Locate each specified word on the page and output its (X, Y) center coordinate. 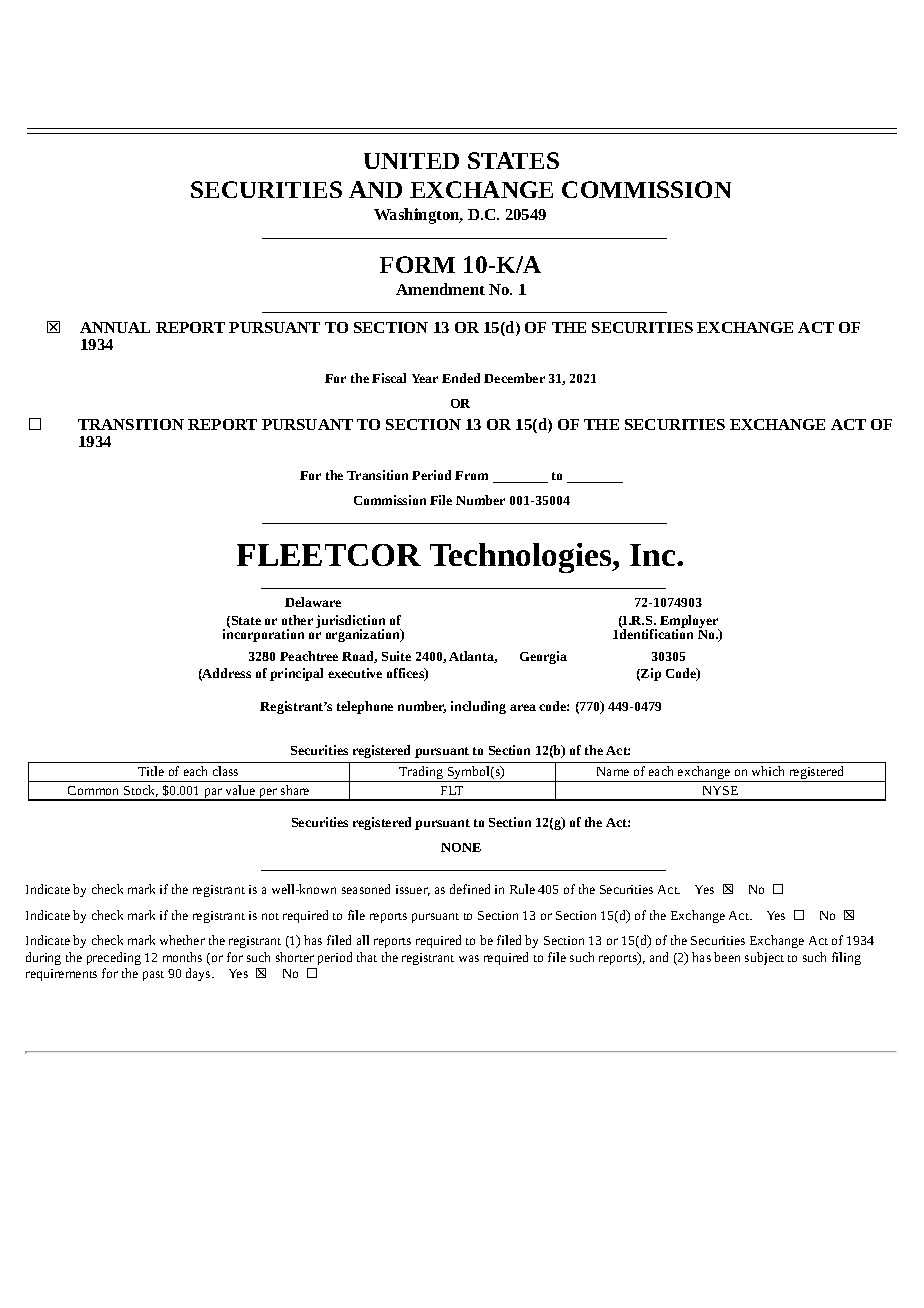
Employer (690, 623)
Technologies (522, 558)
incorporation (263, 634)
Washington (418, 216)
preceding (114, 958)
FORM (417, 264)
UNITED (411, 161)
